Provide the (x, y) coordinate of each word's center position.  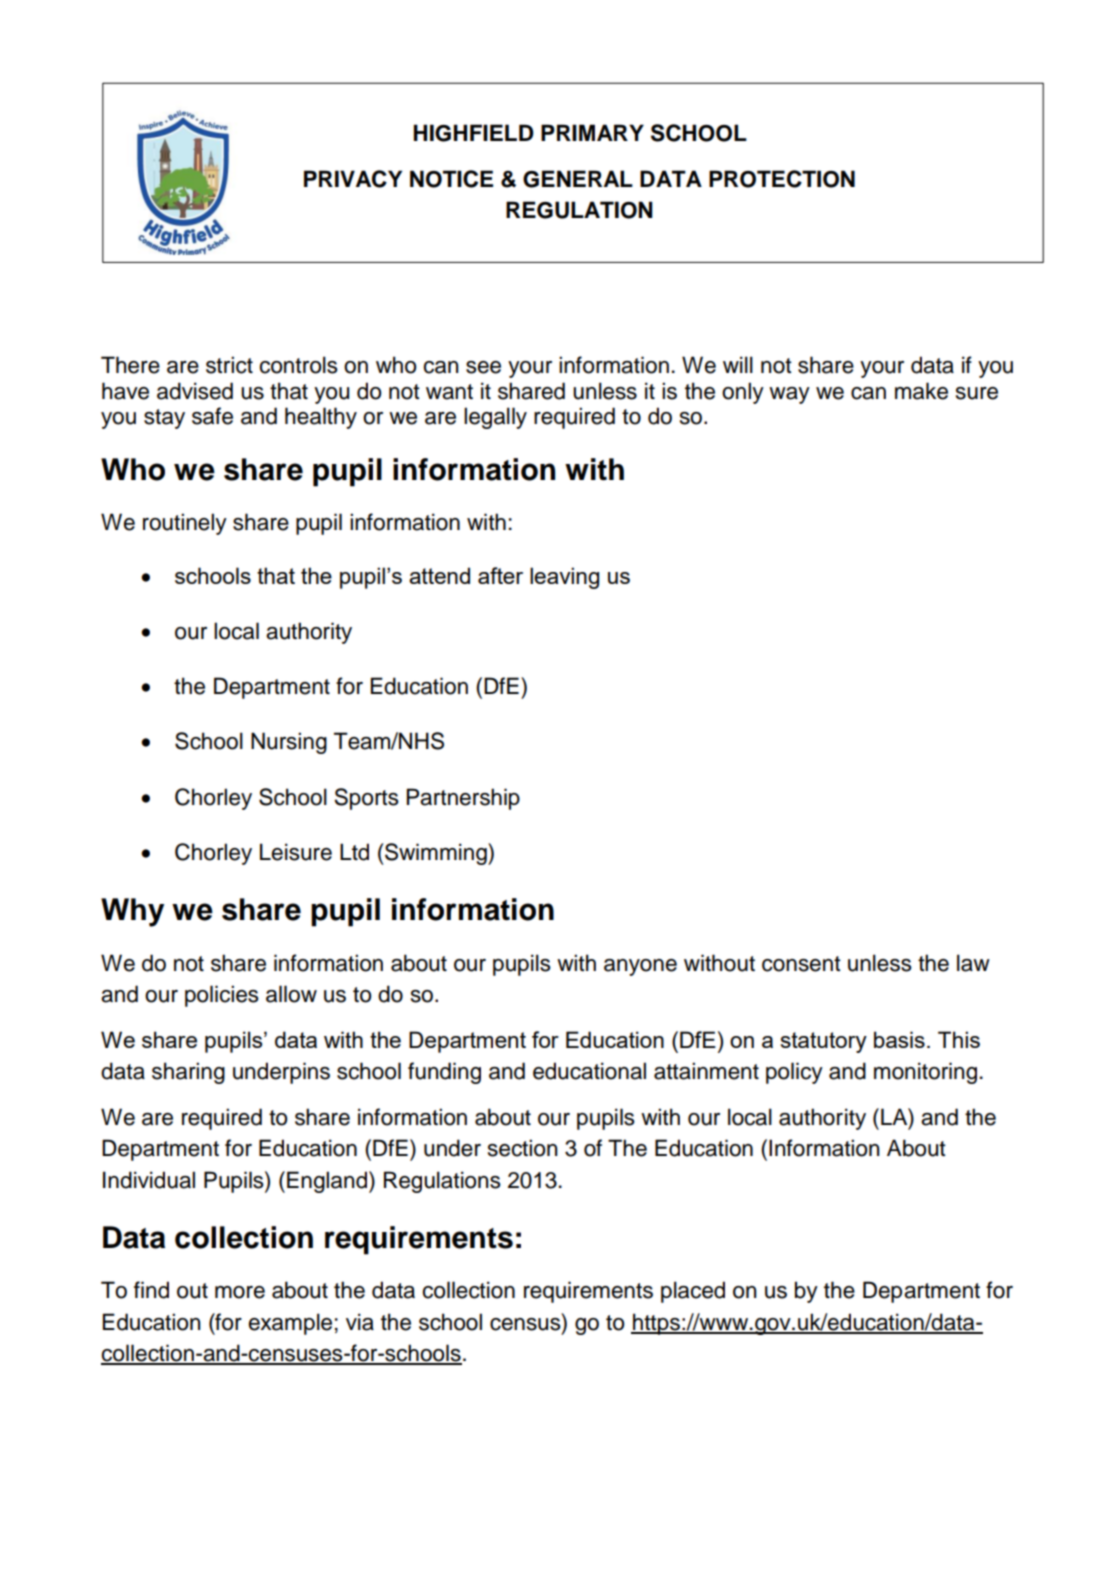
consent (801, 964)
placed (693, 1292)
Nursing (289, 743)
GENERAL (578, 179)
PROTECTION (782, 179)
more (240, 1292)
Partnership (463, 799)
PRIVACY (353, 179)
